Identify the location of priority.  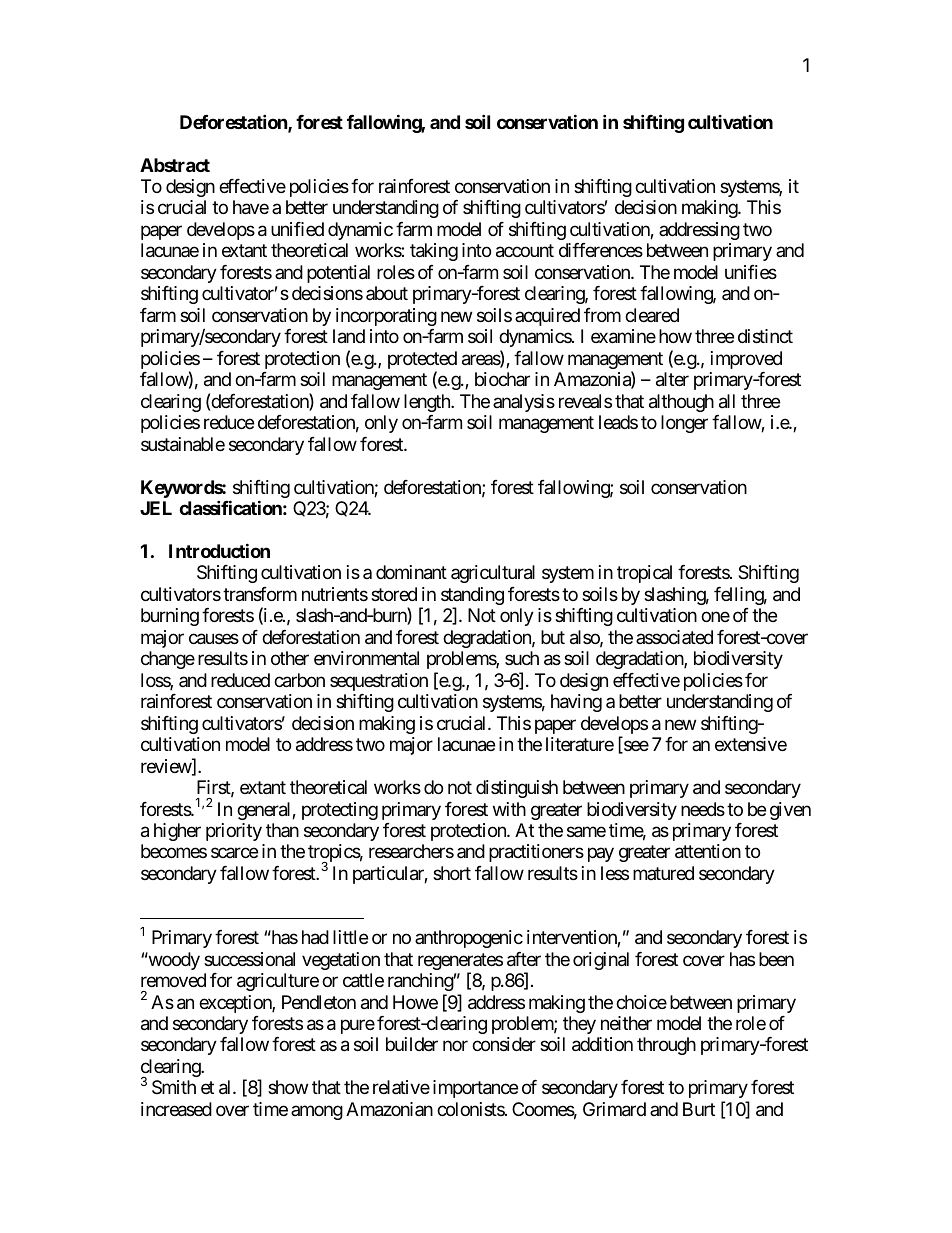
(234, 832).
